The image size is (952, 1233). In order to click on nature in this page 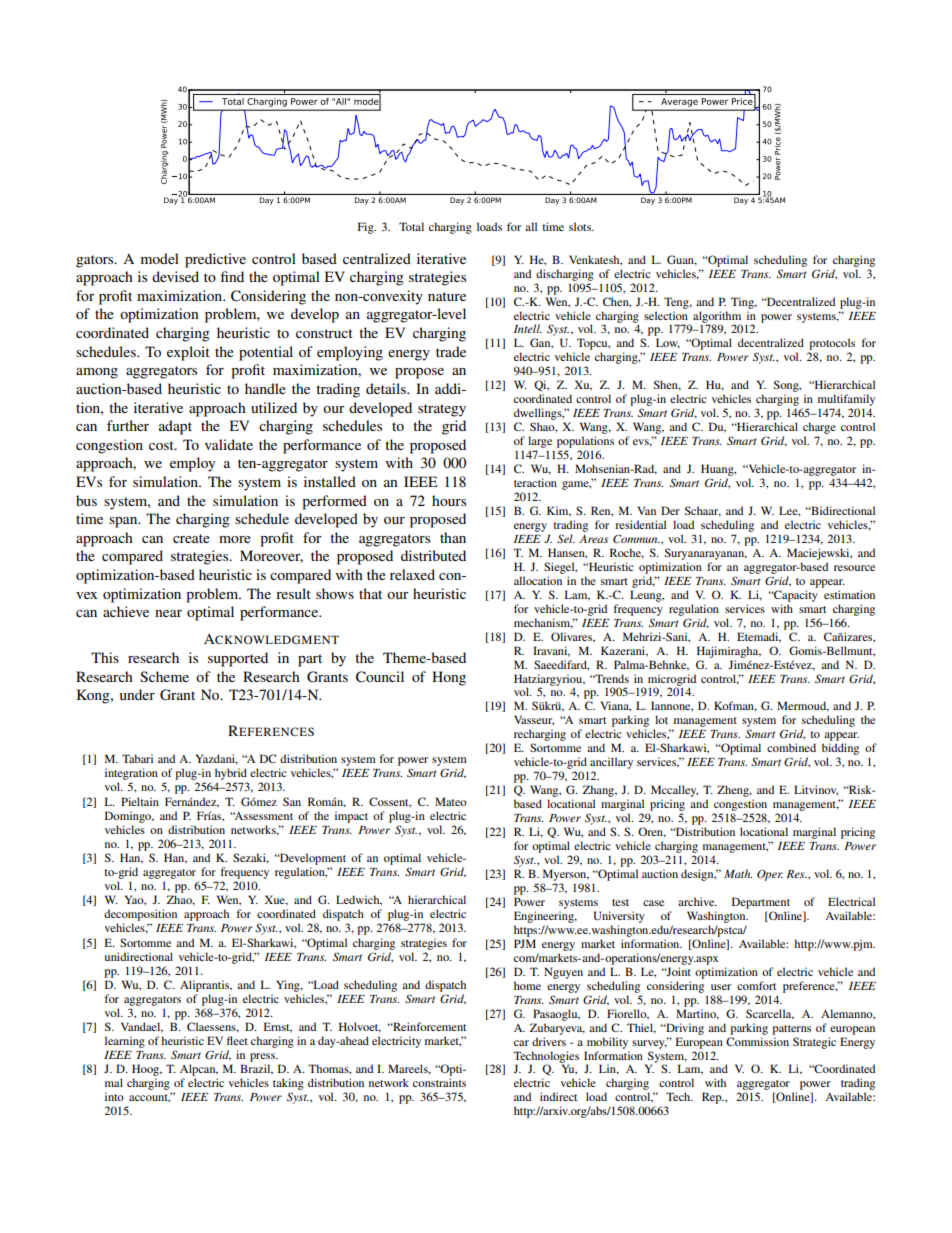, I will do `click(447, 296)`.
